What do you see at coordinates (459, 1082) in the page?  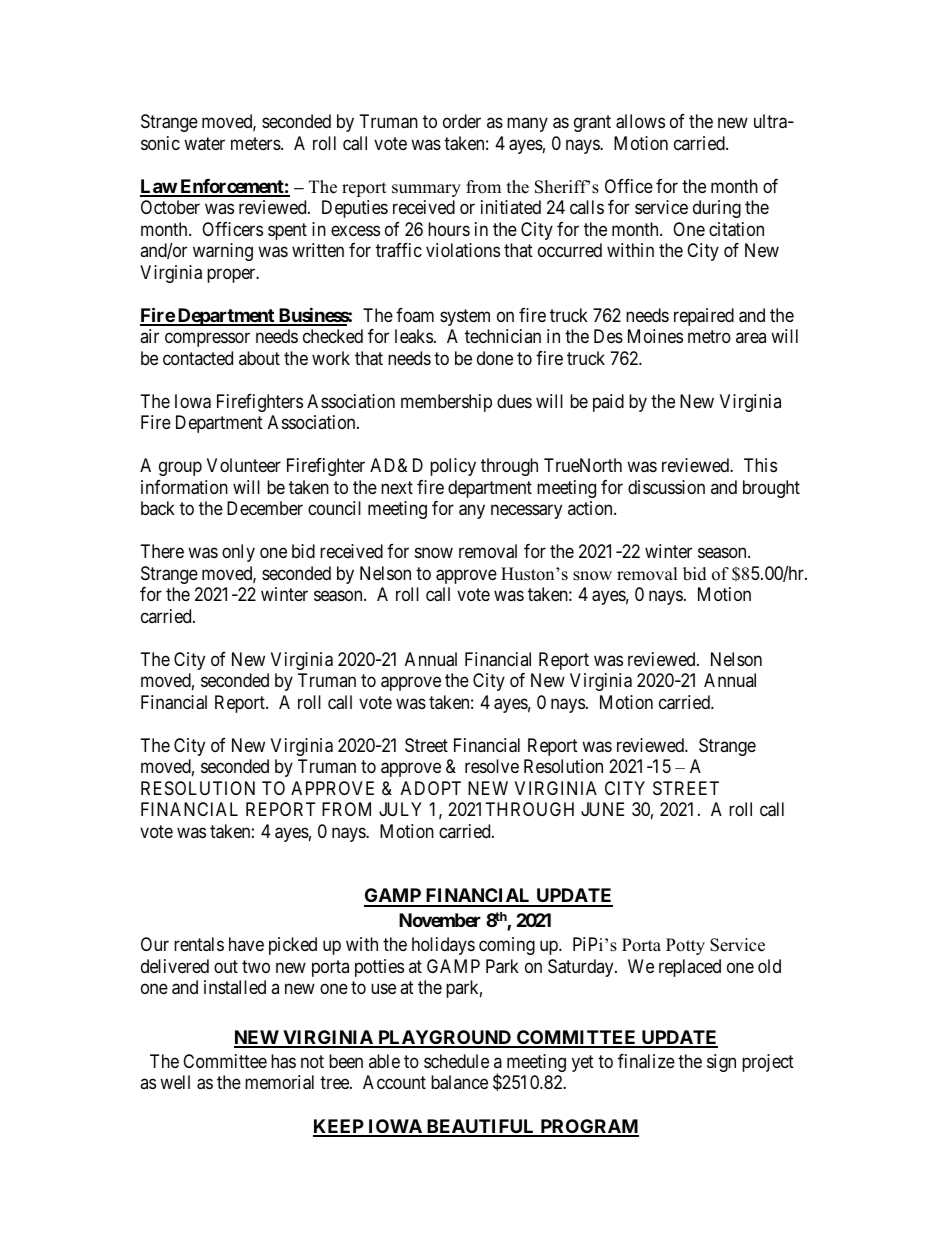 I see `balance` at bounding box center [459, 1082].
